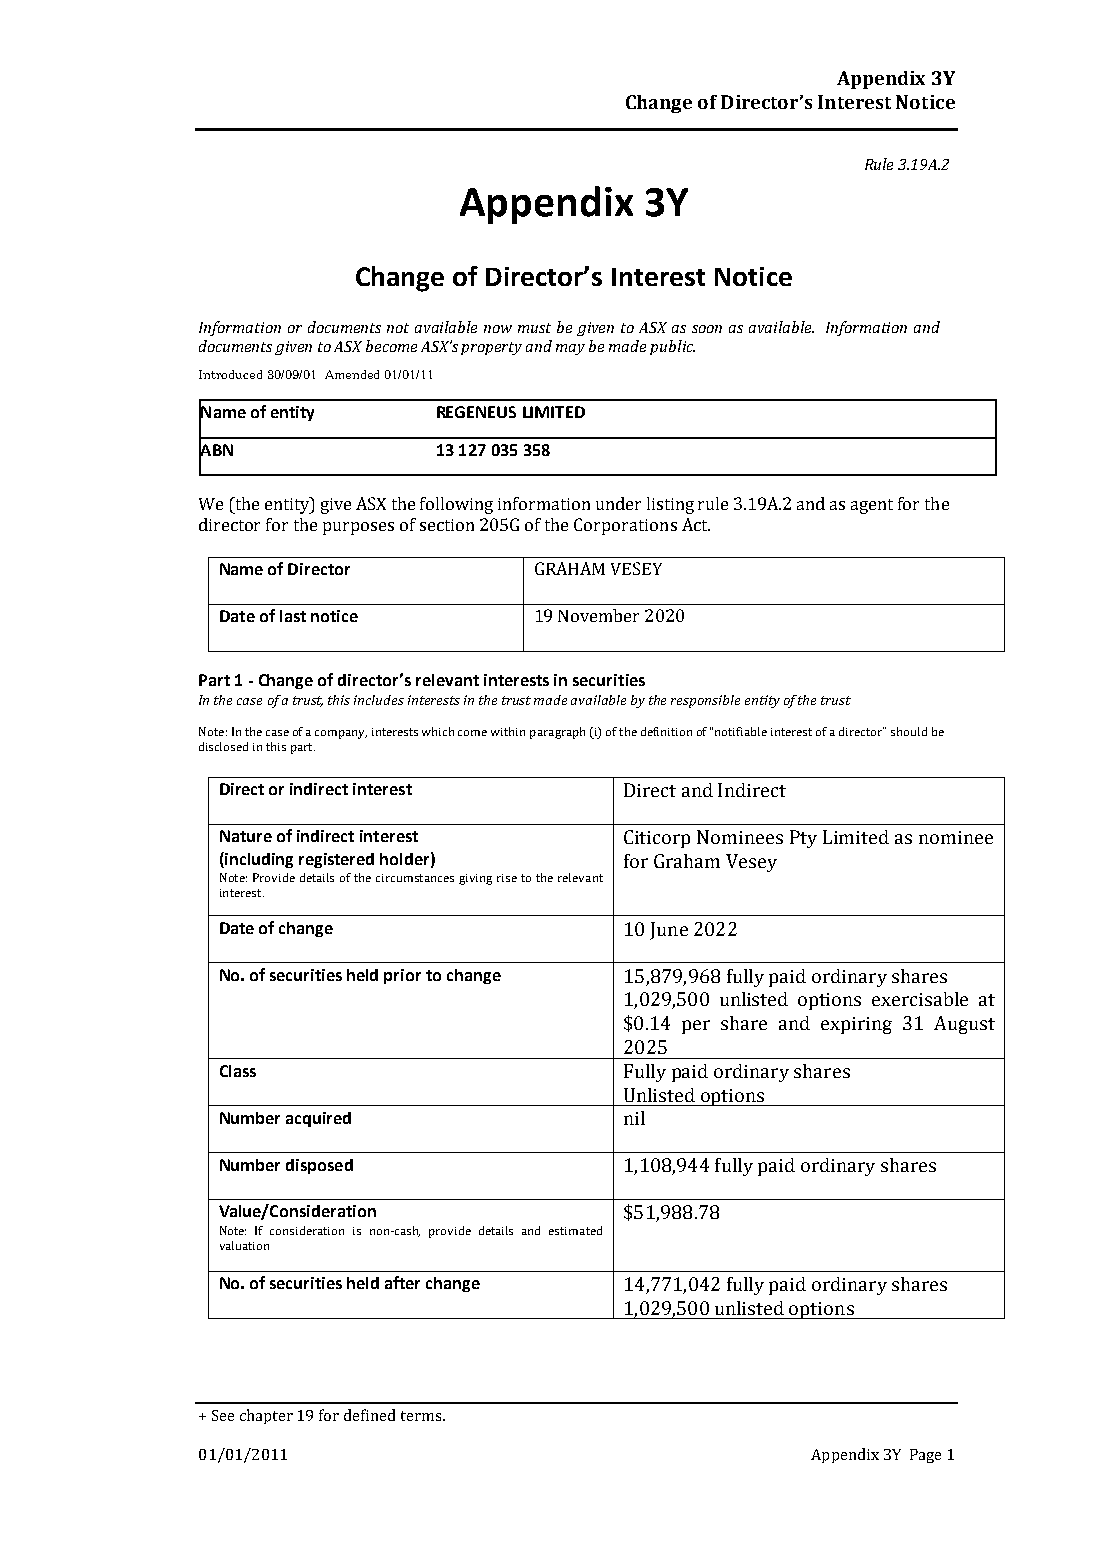  What do you see at coordinates (634, 1118) in the screenshot?
I see `nil` at bounding box center [634, 1118].
